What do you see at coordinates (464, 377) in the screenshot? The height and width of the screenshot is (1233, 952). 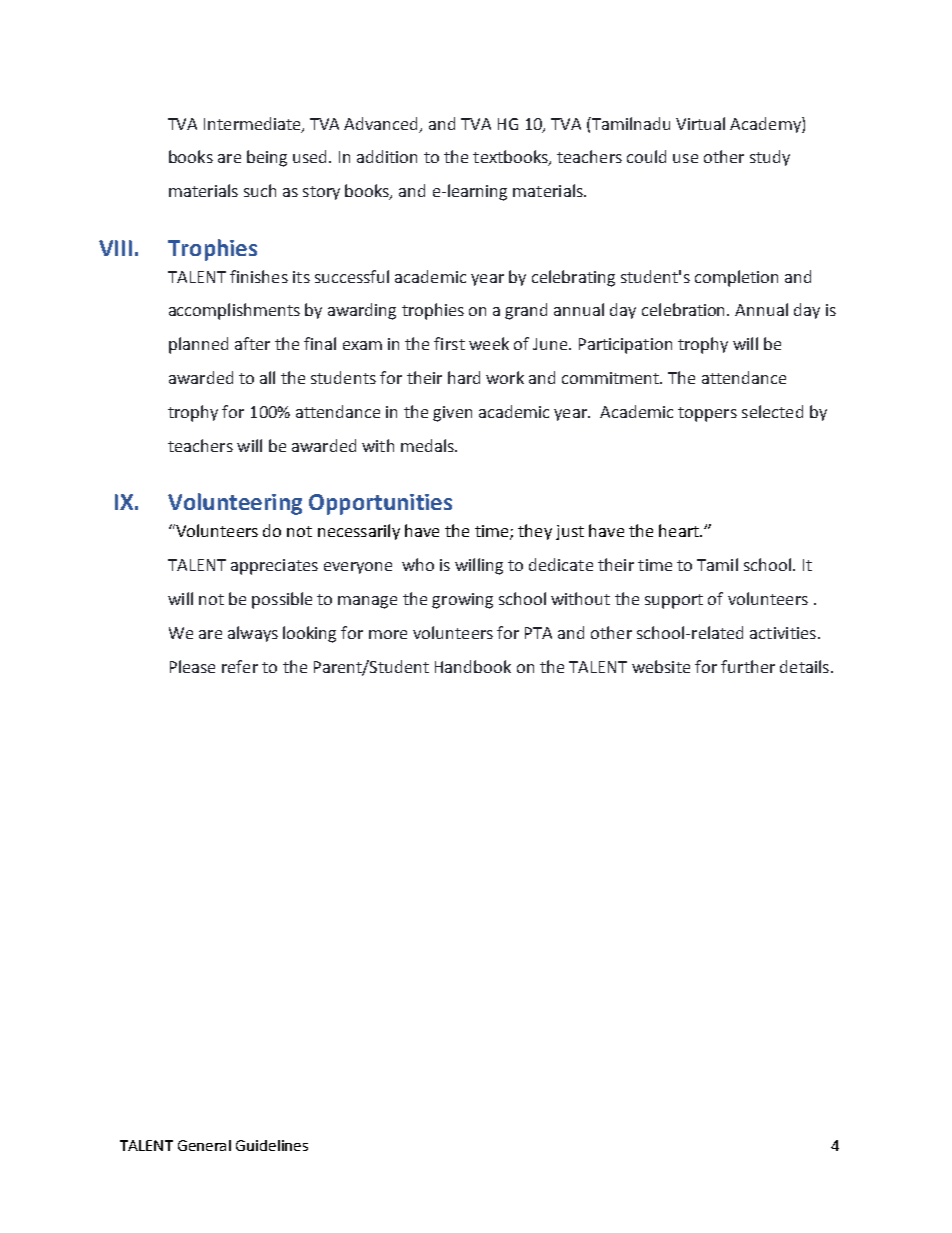 I see `hard` at bounding box center [464, 377].
